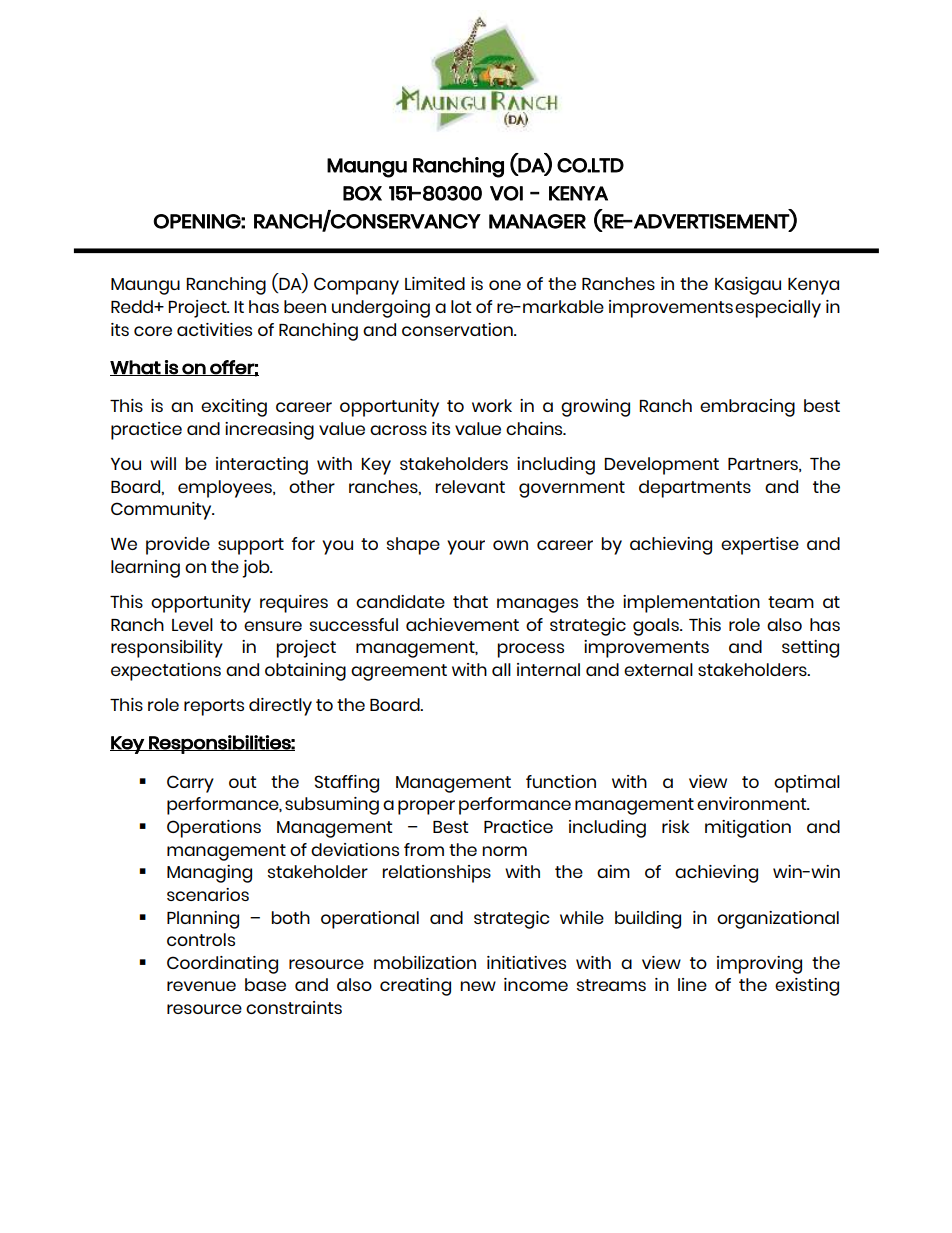 Image resolution: width=952 pixels, height=1233 pixels. Describe the element at coordinates (561, 781) in the screenshot. I see `function` at that location.
